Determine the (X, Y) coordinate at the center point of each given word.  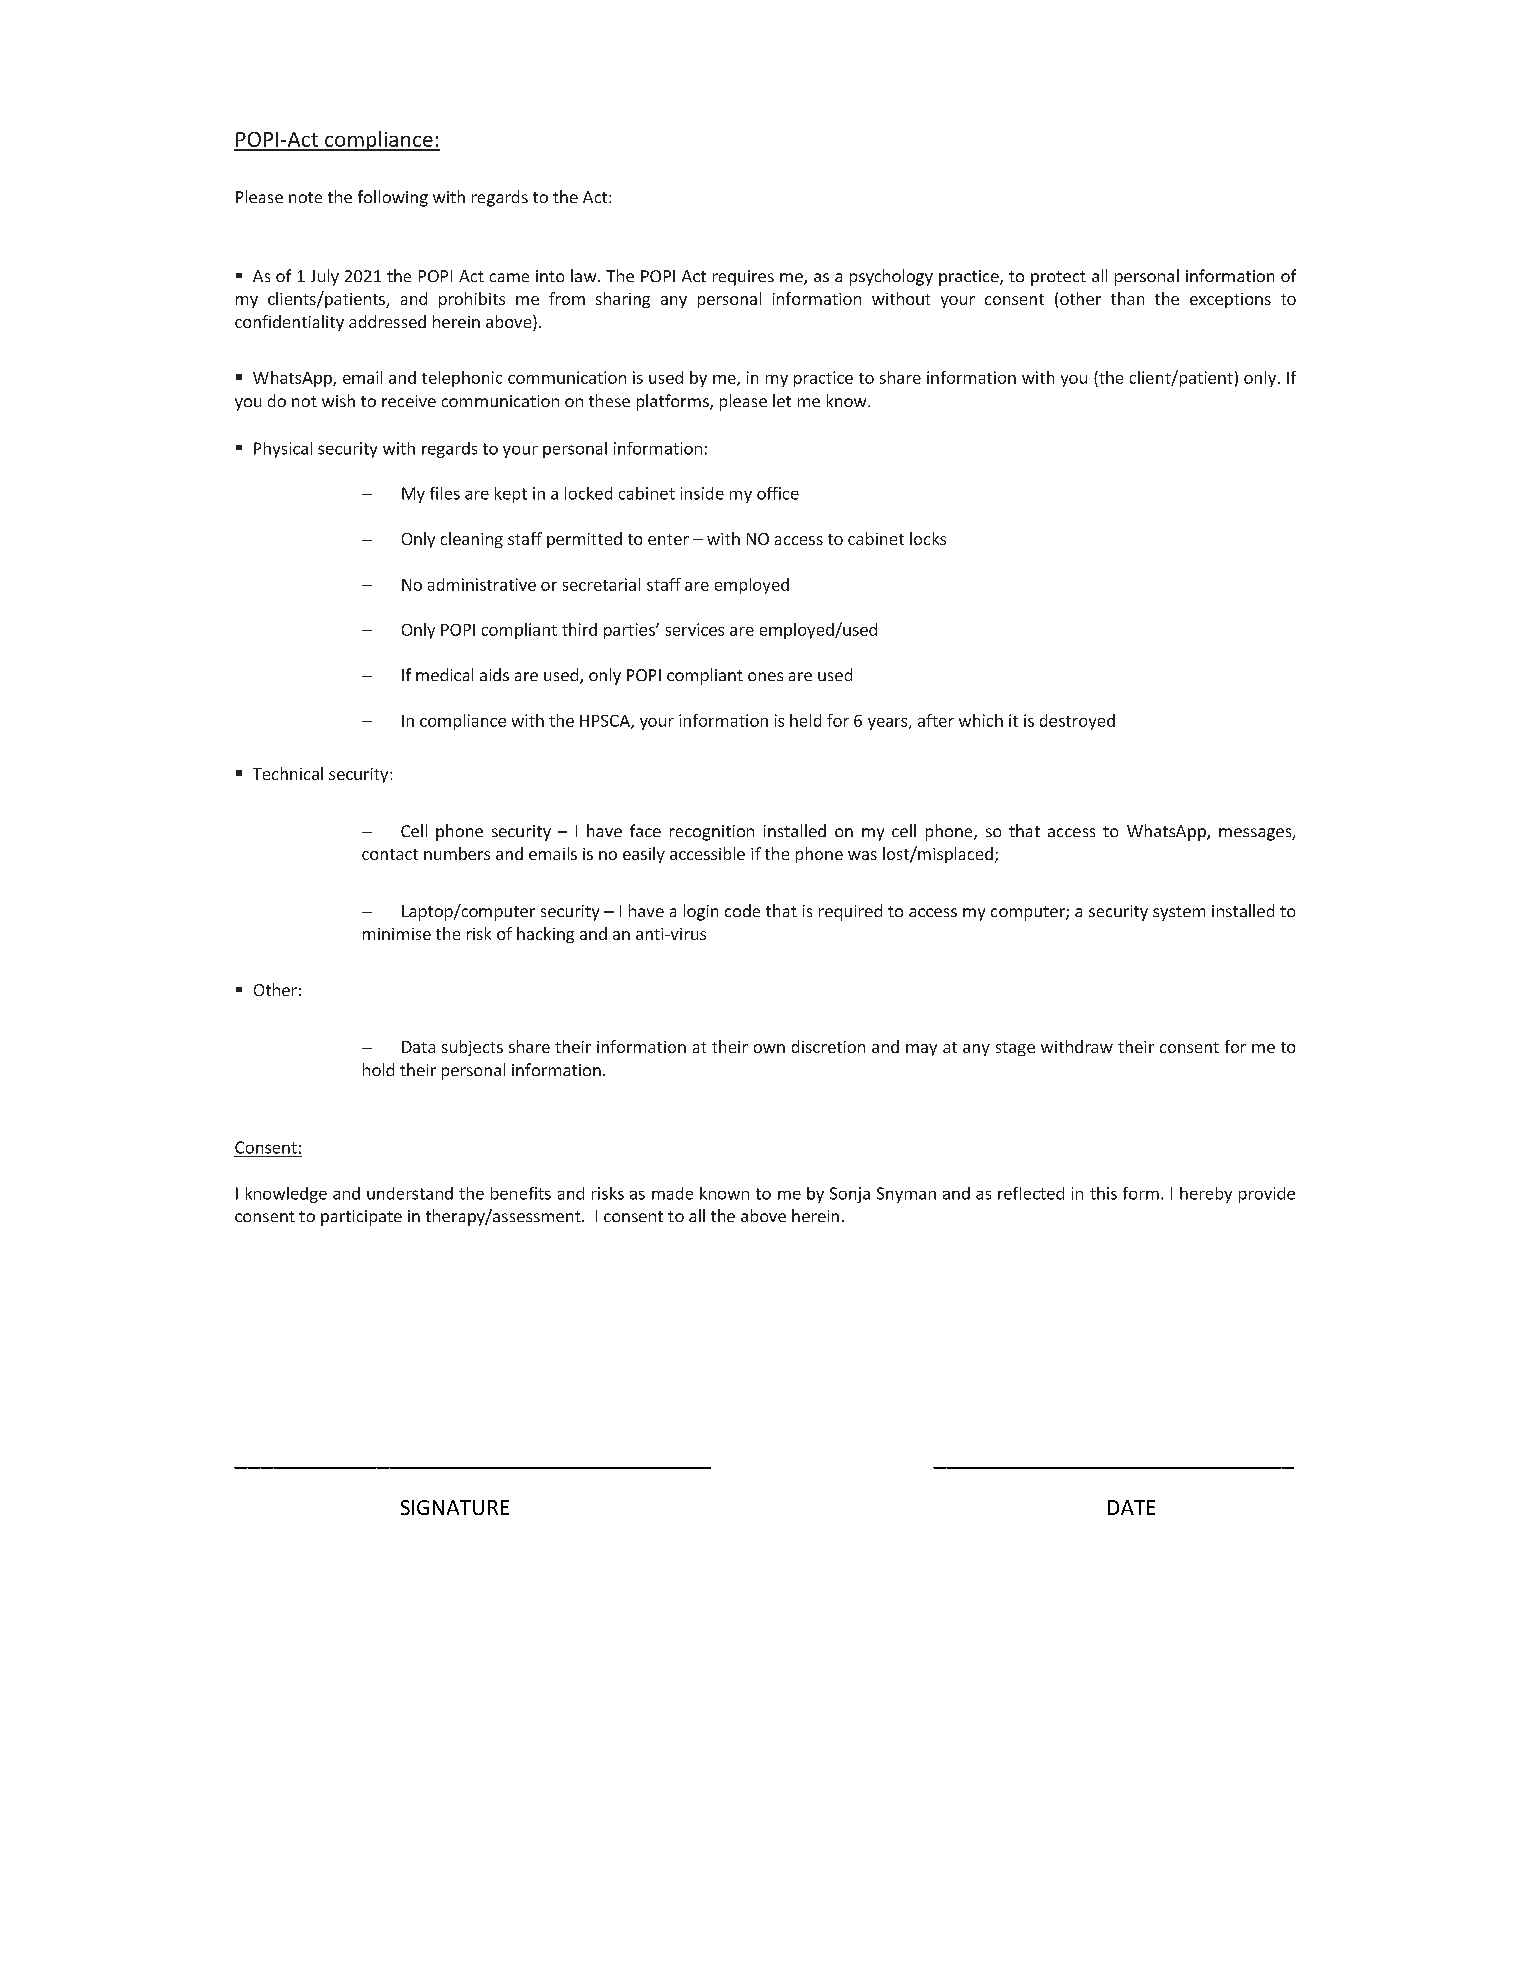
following (393, 198)
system (1179, 913)
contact (390, 854)
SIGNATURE (455, 1507)
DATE (1131, 1507)
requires (743, 278)
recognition (712, 833)
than (1127, 298)
